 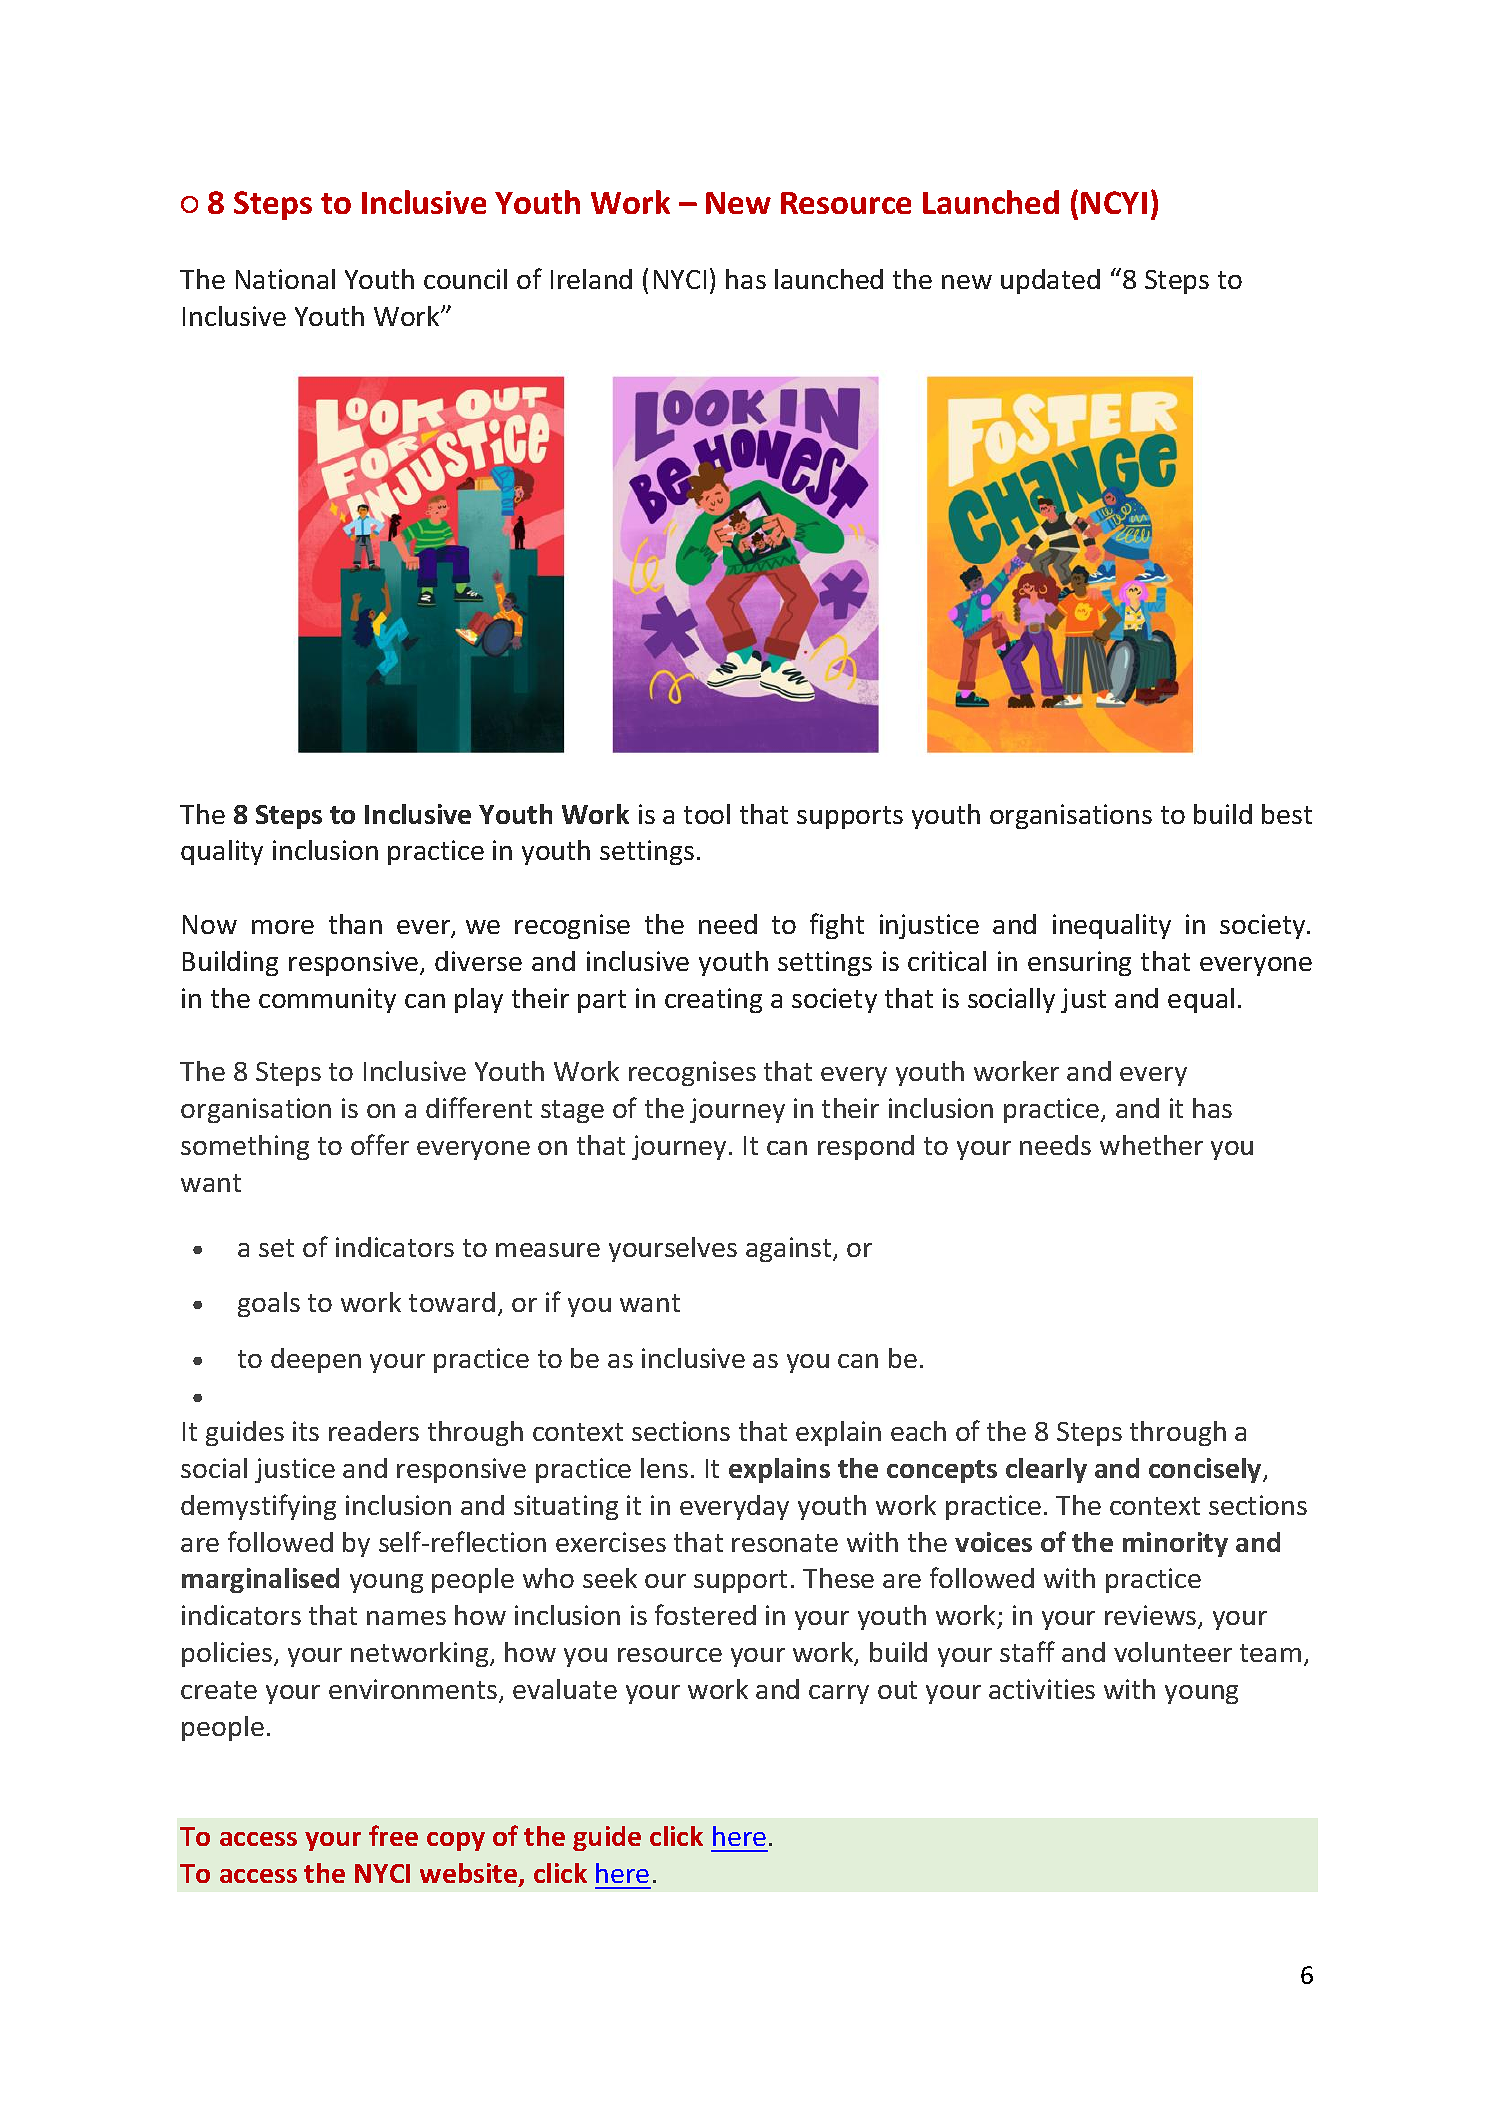 What do you see at coordinates (393, 1835) in the image?
I see `free` at bounding box center [393, 1835].
